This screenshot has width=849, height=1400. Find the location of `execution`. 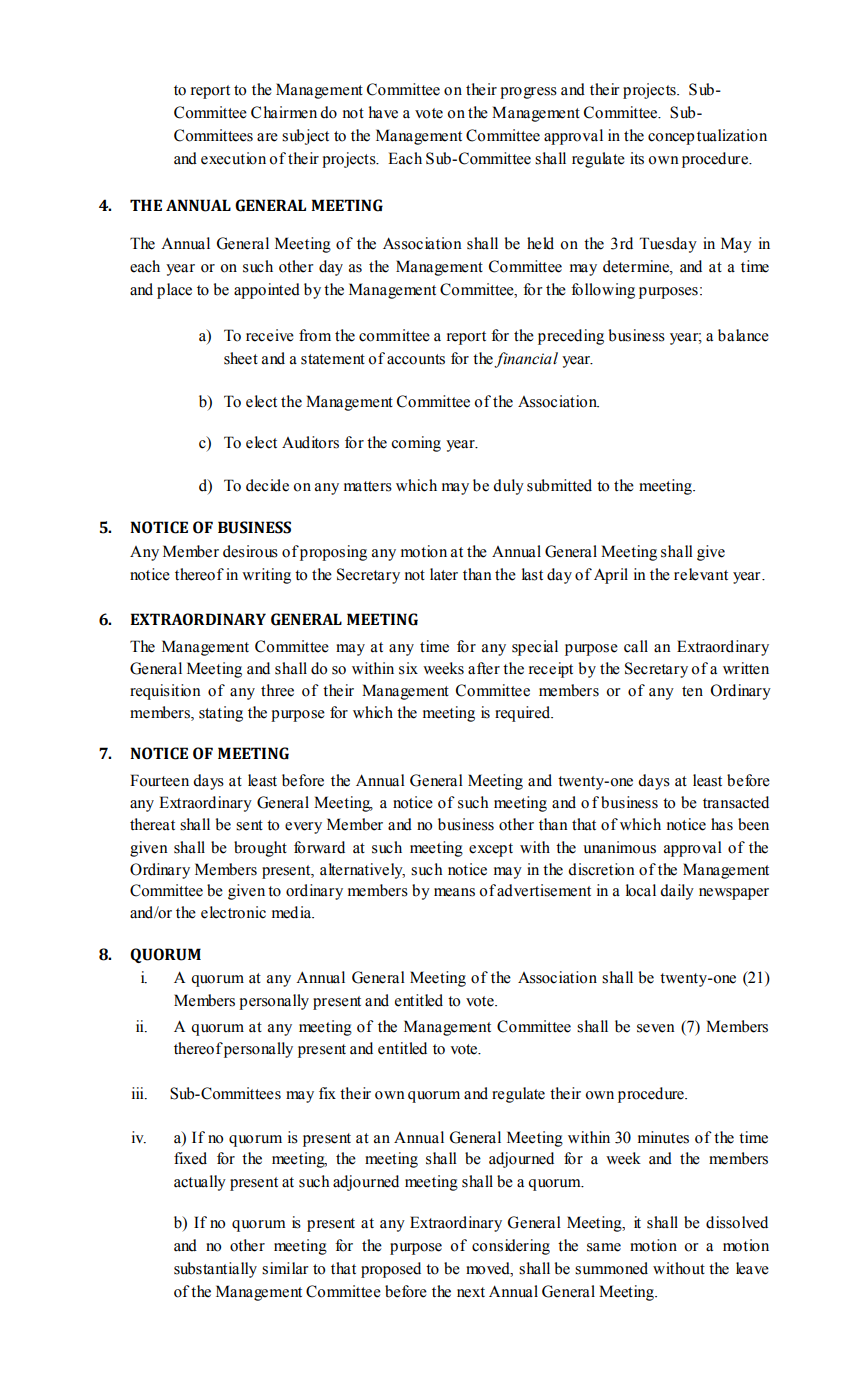

execution is located at coordinates (233, 158).
